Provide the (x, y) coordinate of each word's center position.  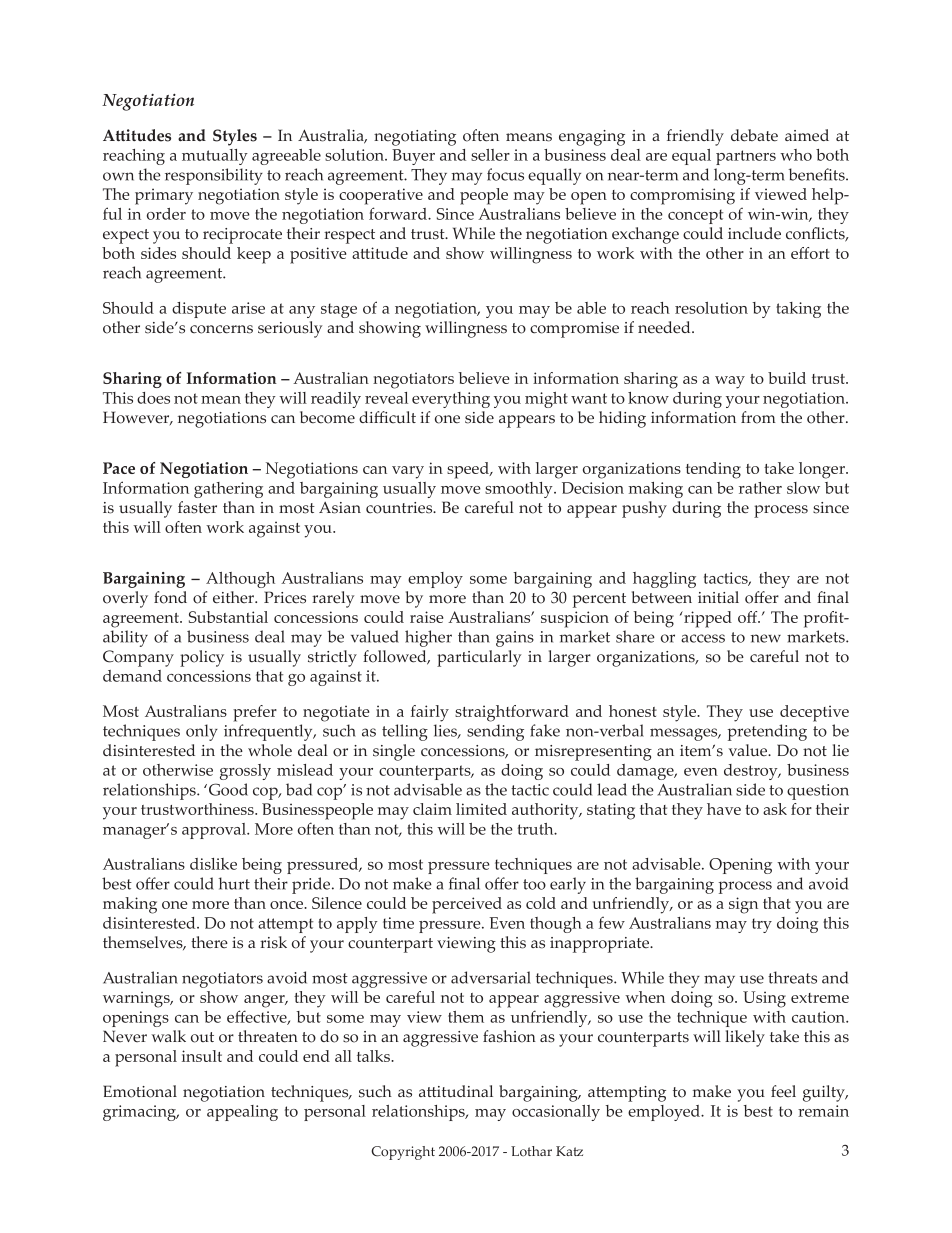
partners (746, 157)
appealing (242, 1113)
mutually (215, 157)
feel (783, 1091)
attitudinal (456, 1091)
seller (490, 155)
